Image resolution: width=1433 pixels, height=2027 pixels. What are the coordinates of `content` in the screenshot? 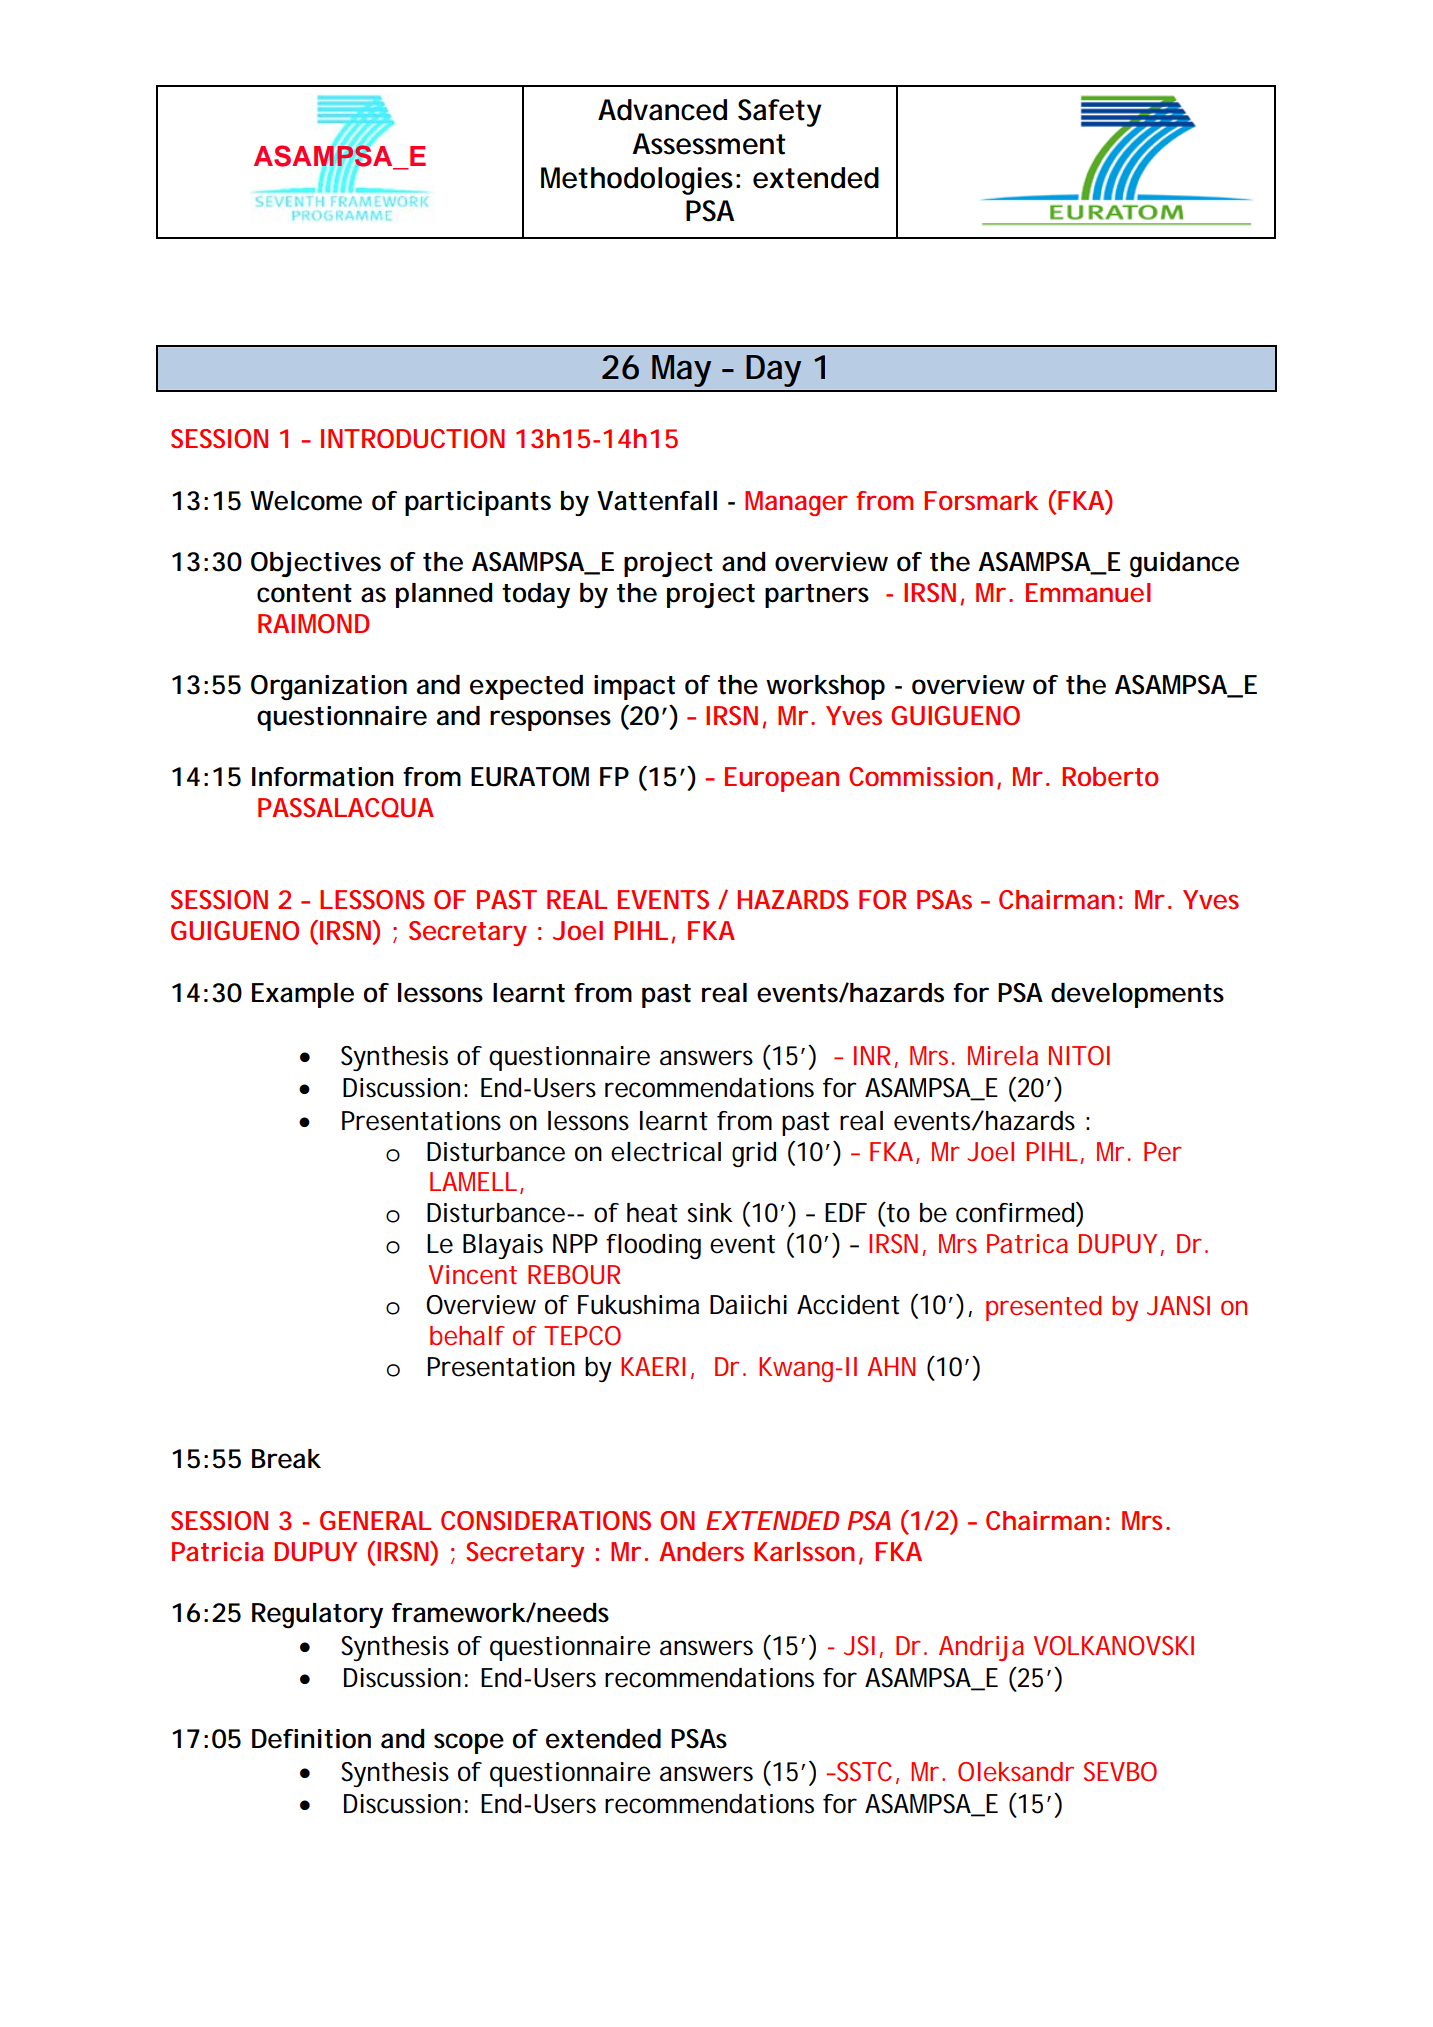 It's located at (304, 593).
